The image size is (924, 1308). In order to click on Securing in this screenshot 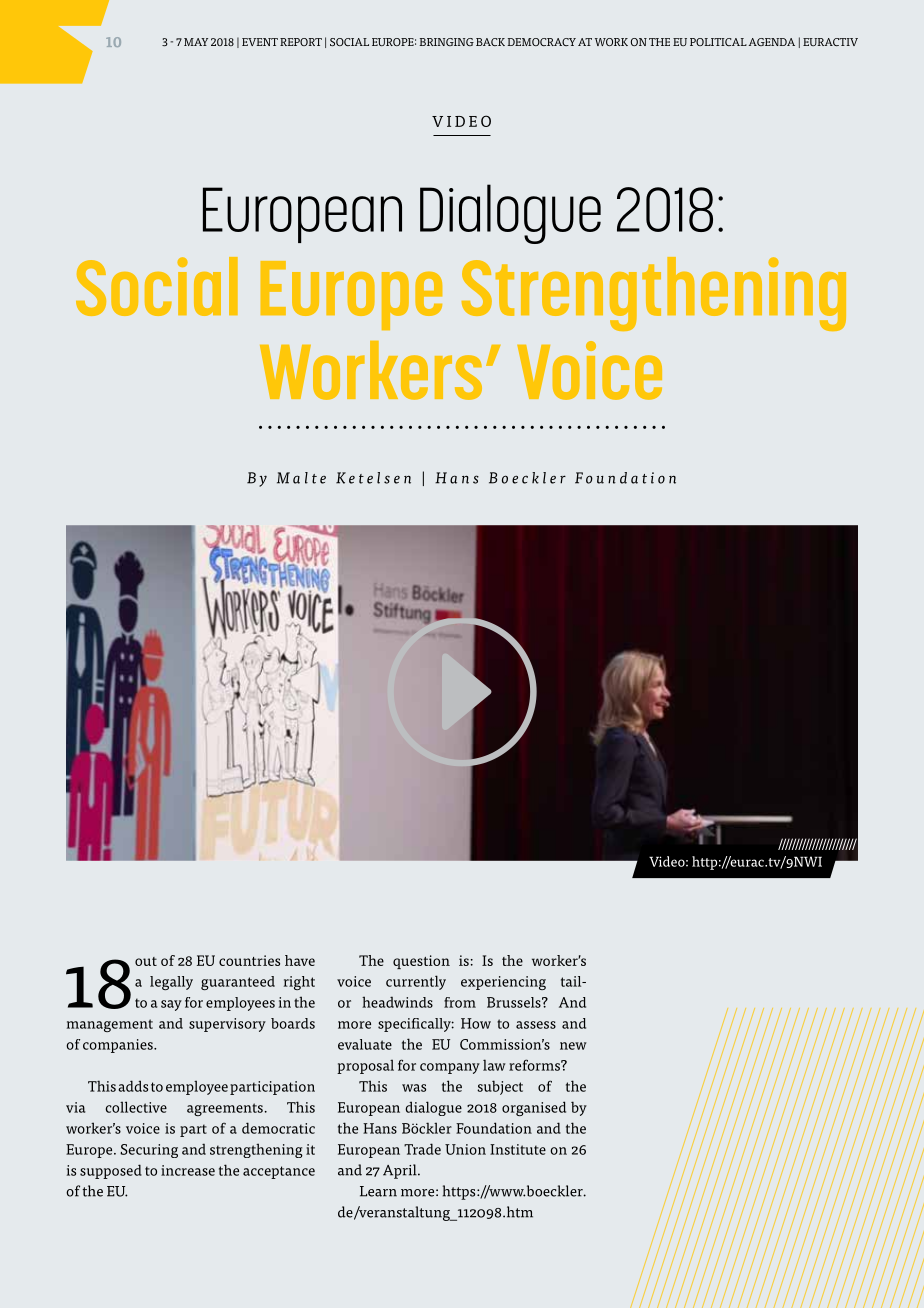, I will do `click(149, 1151)`.
